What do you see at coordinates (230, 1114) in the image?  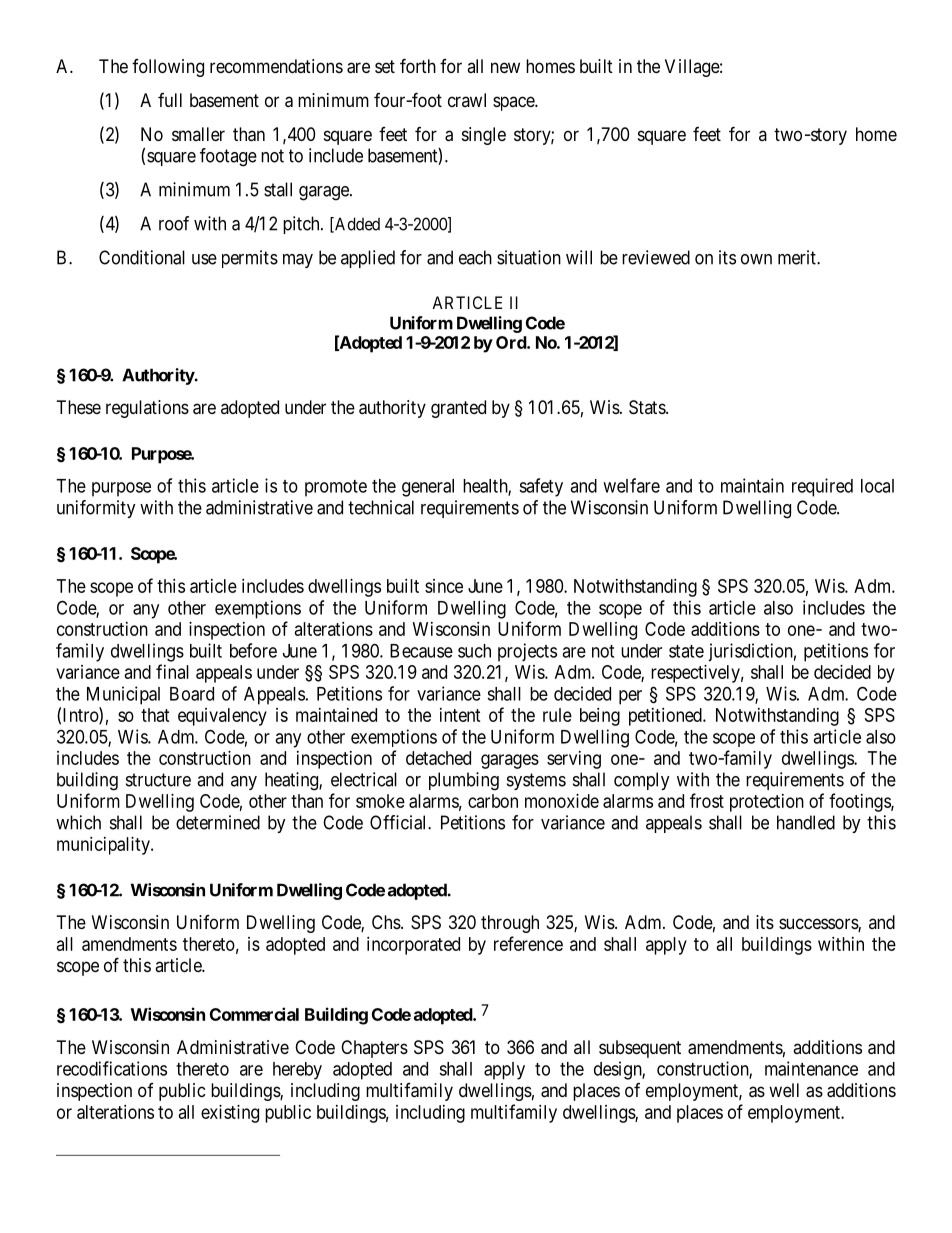 I see `existing` at bounding box center [230, 1114].
